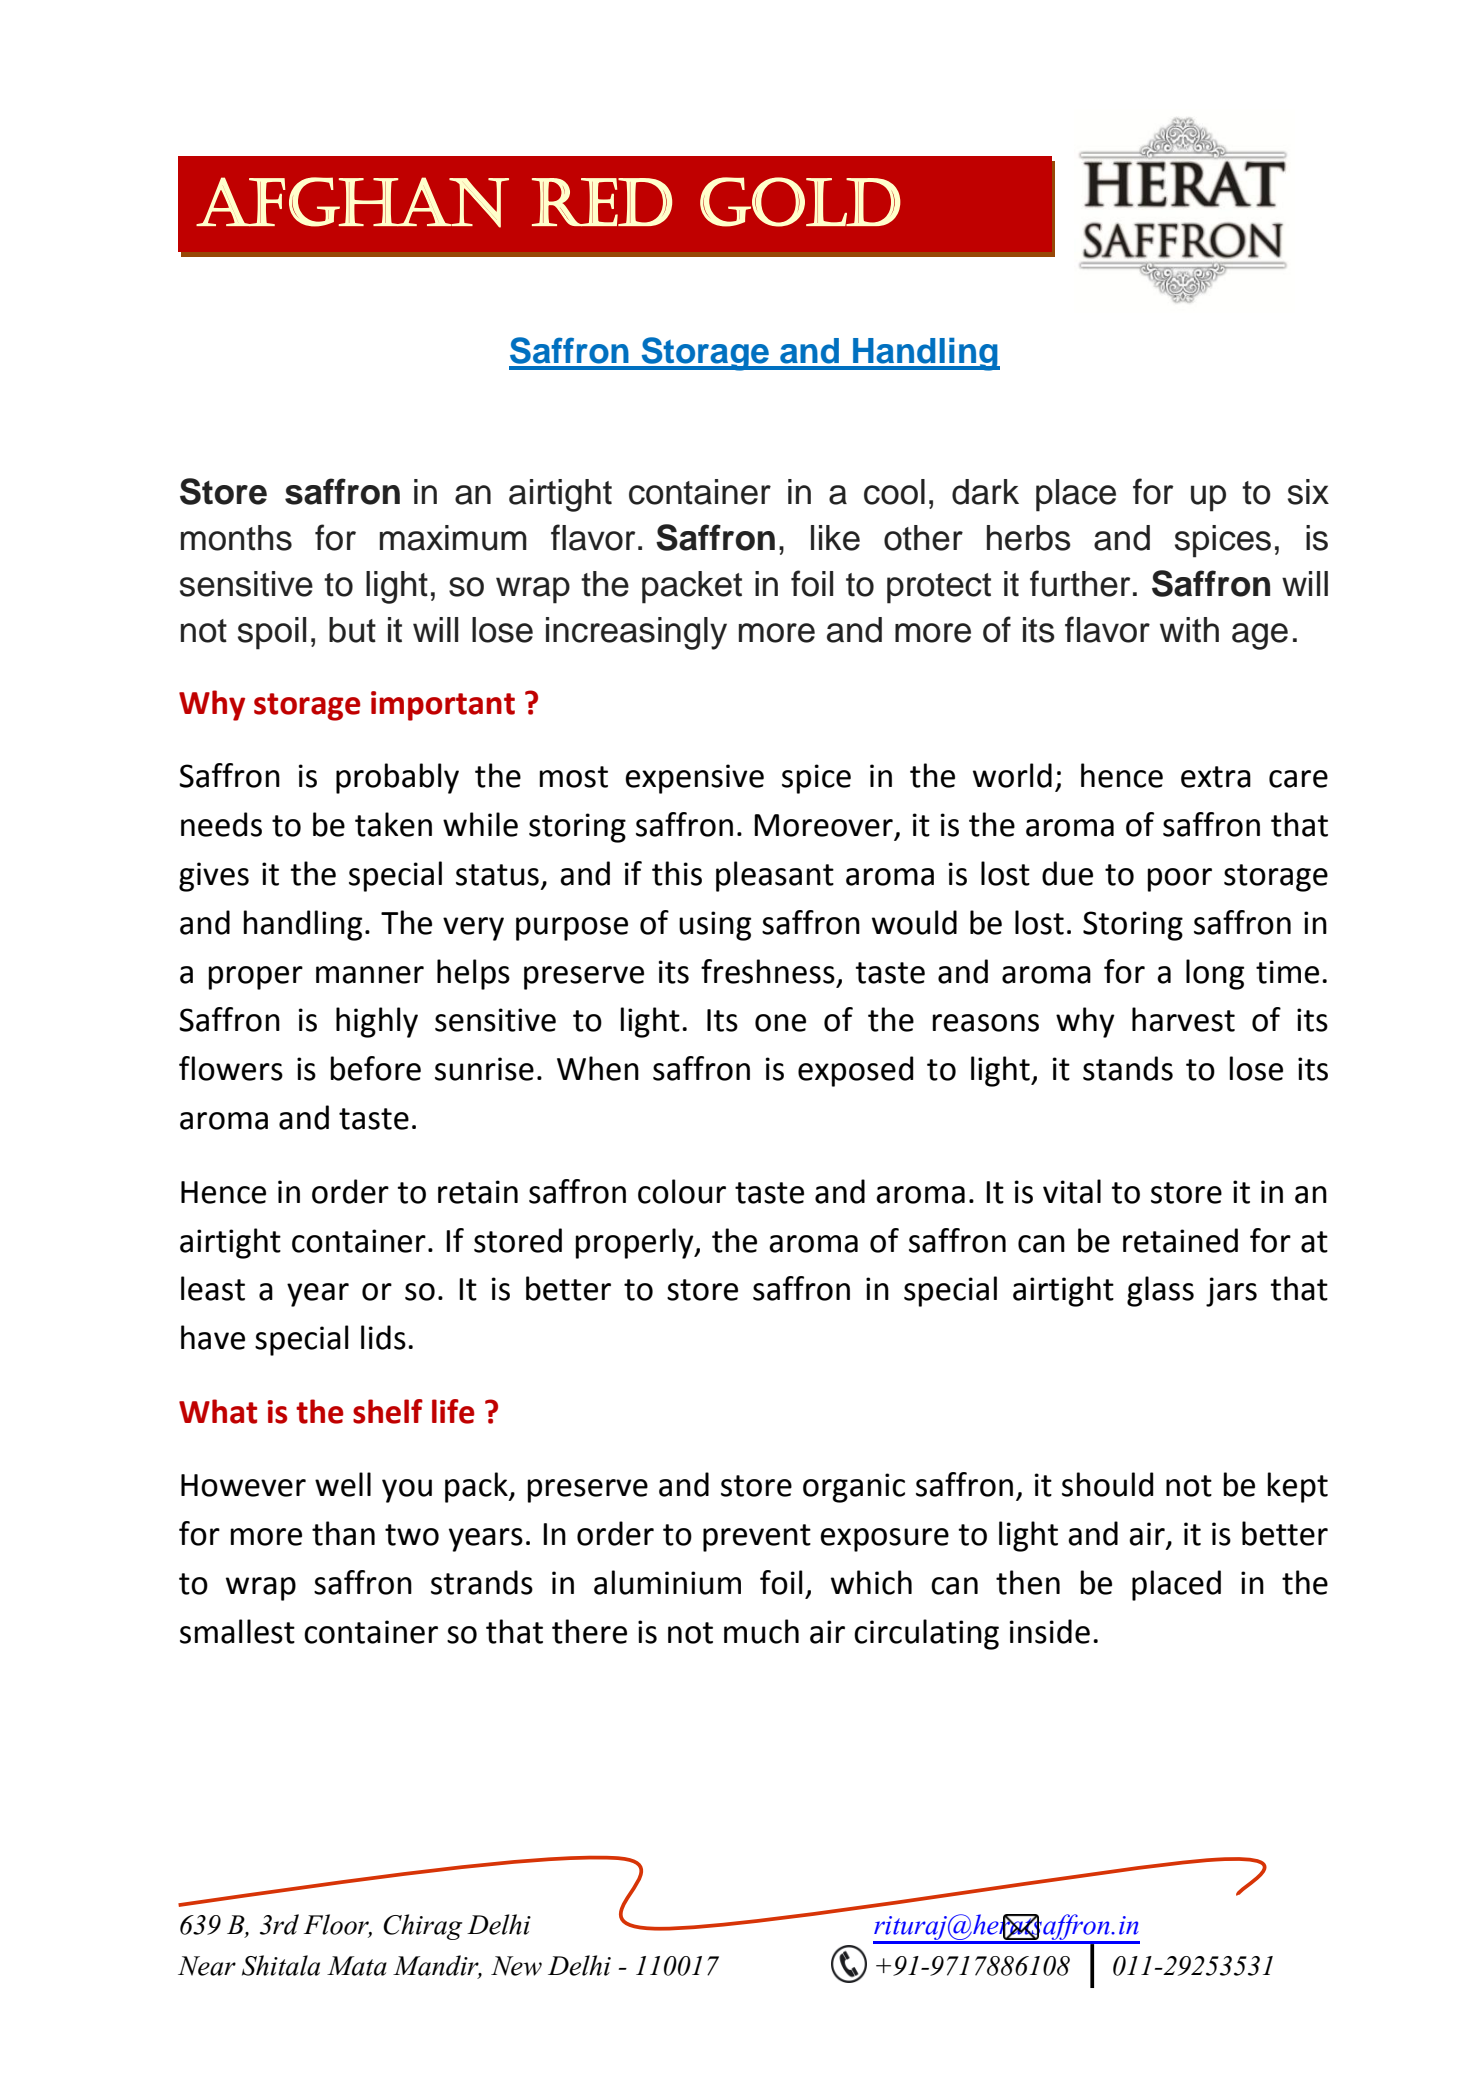 The image size is (1478, 2090). Describe the element at coordinates (357, 1966) in the screenshot. I see `Mata` at that location.
